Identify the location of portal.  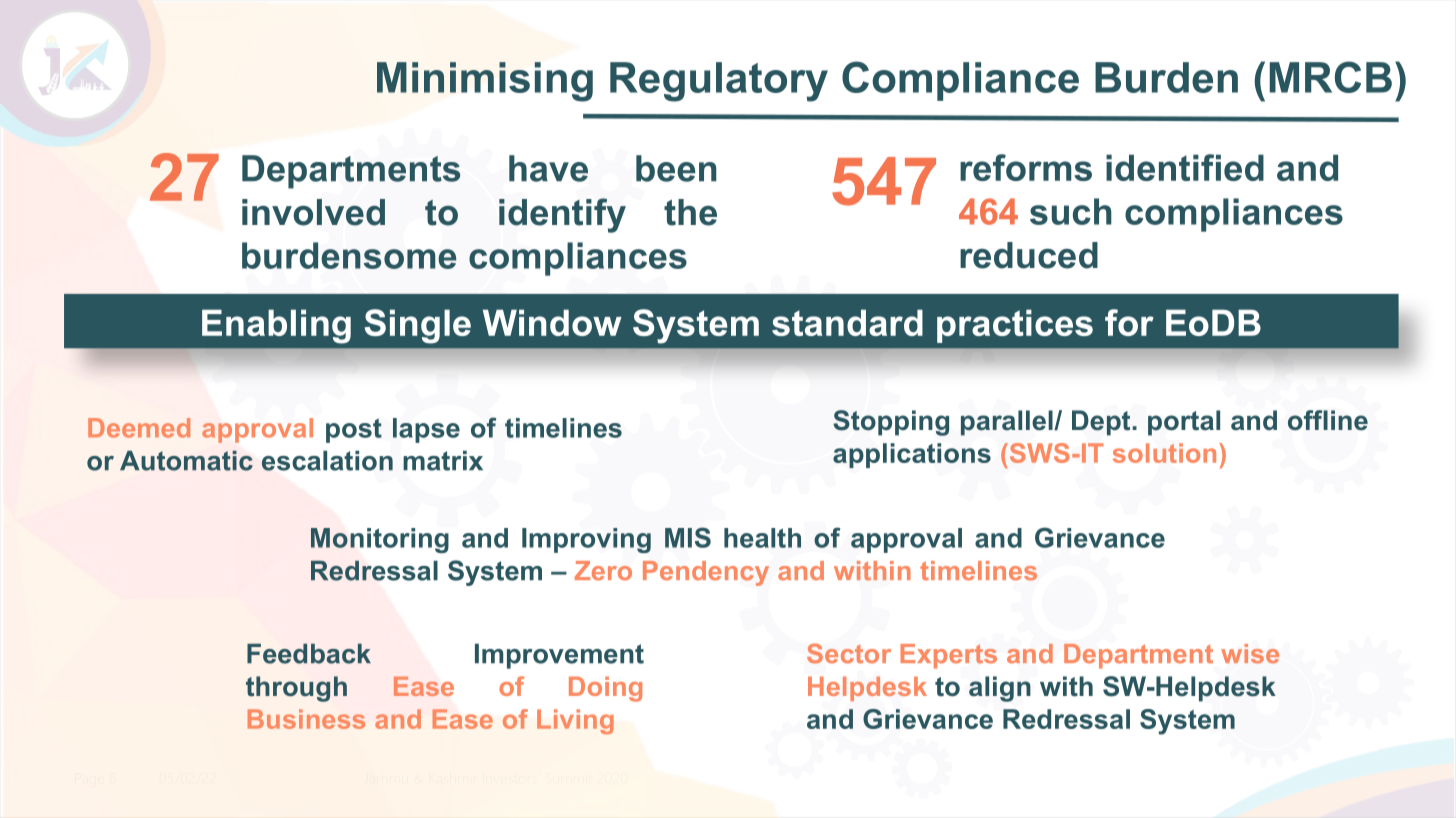
(1184, 423).
